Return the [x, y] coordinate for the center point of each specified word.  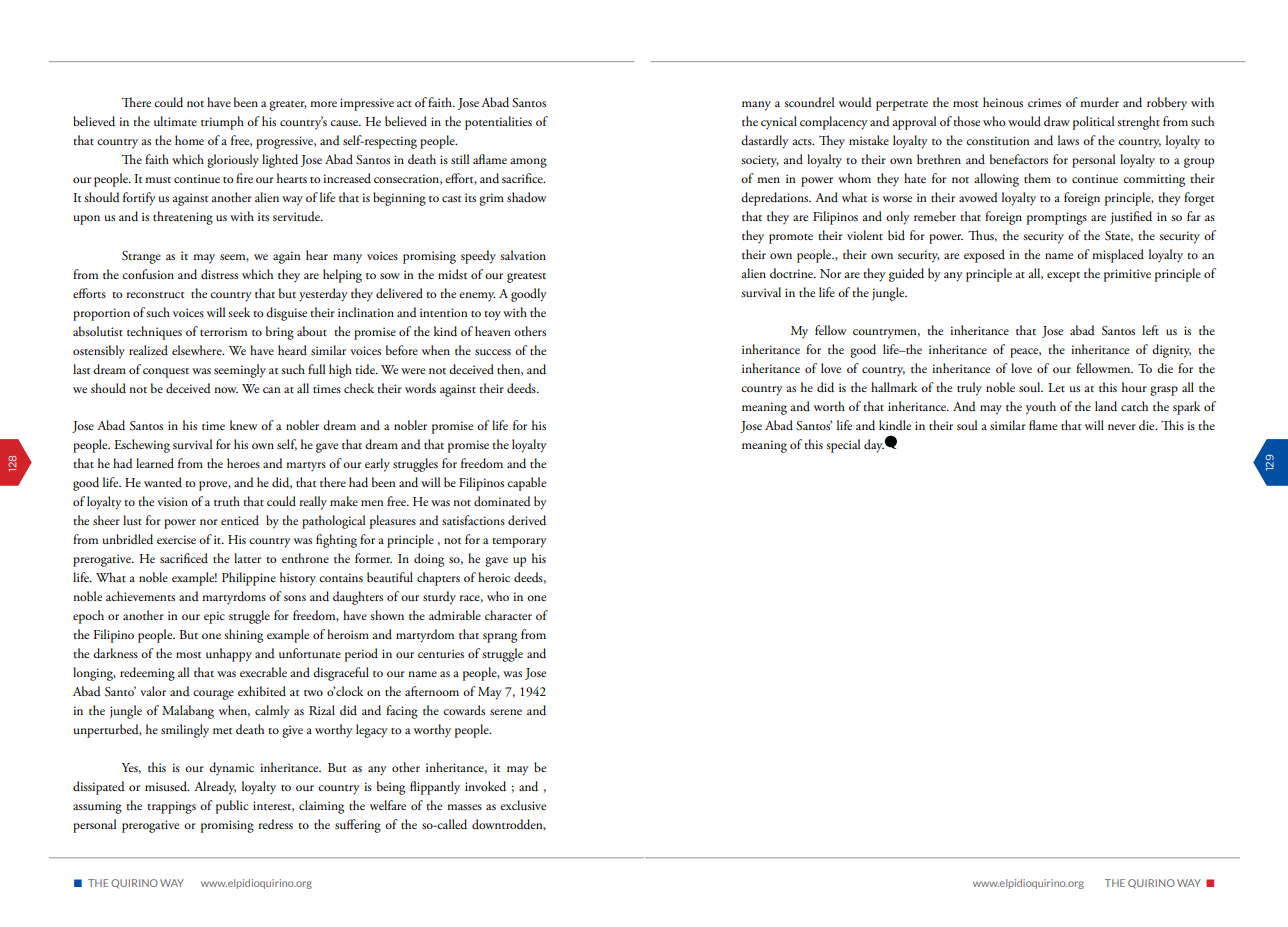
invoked [485, 786]
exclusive [523, 805]
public [232, 807]
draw [1057, 121]
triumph [222, 123]
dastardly [765, 142]
